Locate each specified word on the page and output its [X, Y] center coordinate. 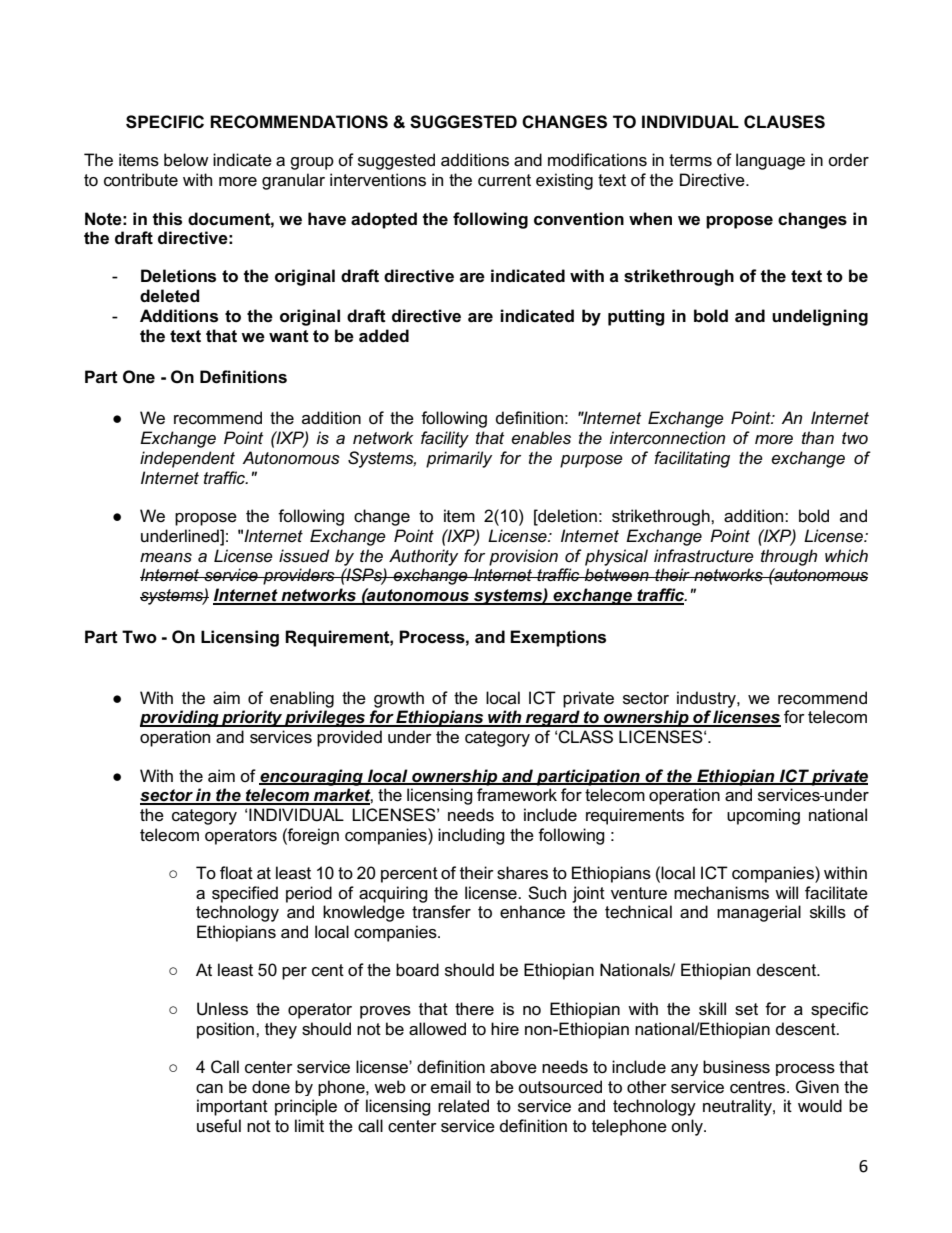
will [786, 892]
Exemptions [558, 638]
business [736, 1067]
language [770, 161]
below [186, 160]
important [232, 1107]
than [818, 437]
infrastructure [704, 556]
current [504, 180]
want [289, 336]
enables [541, 438]
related [463, 1106]
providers [299, 576]
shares [522, 873]
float [236, 873]
